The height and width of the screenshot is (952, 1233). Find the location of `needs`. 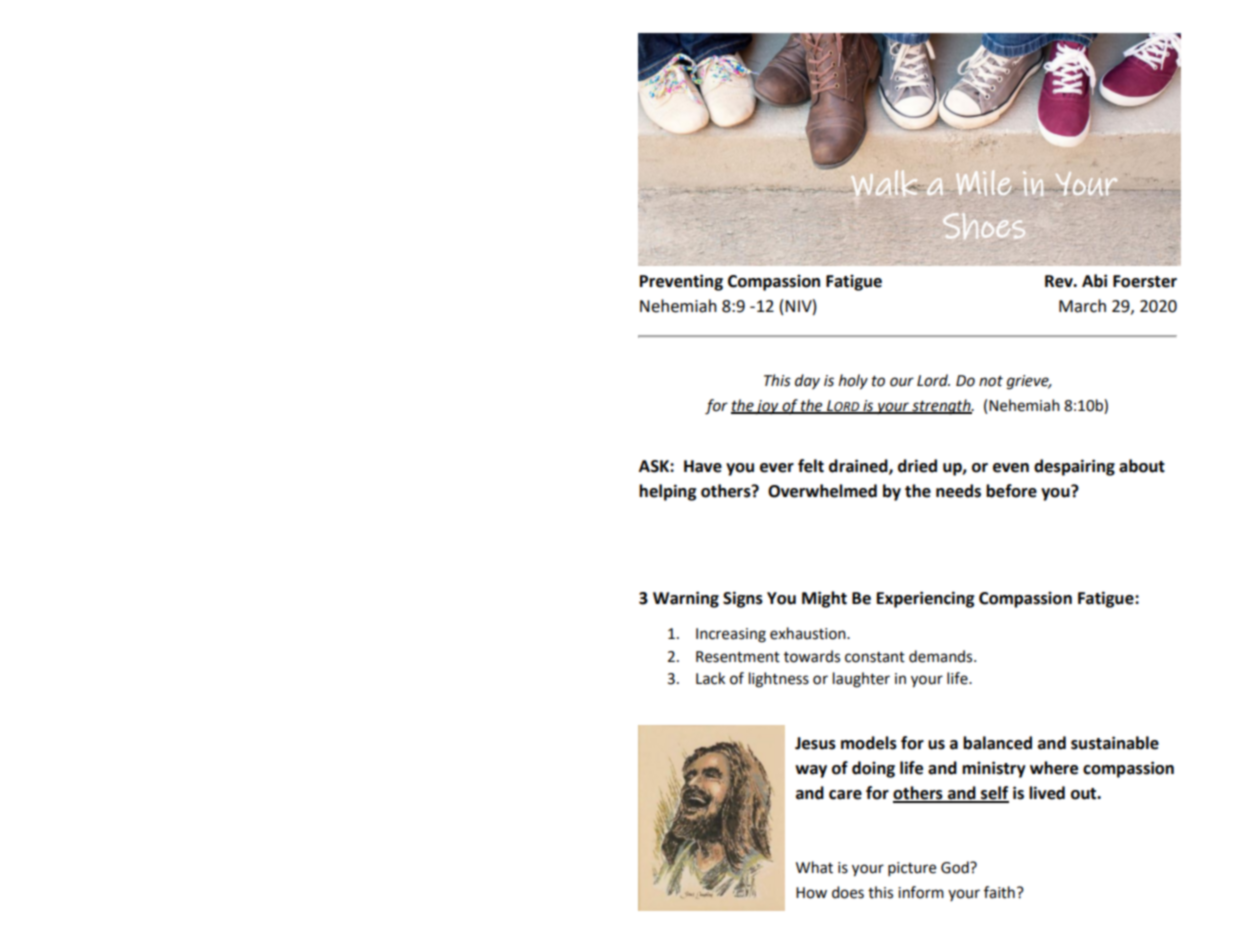

needs is located at coordinates (958, 491).
